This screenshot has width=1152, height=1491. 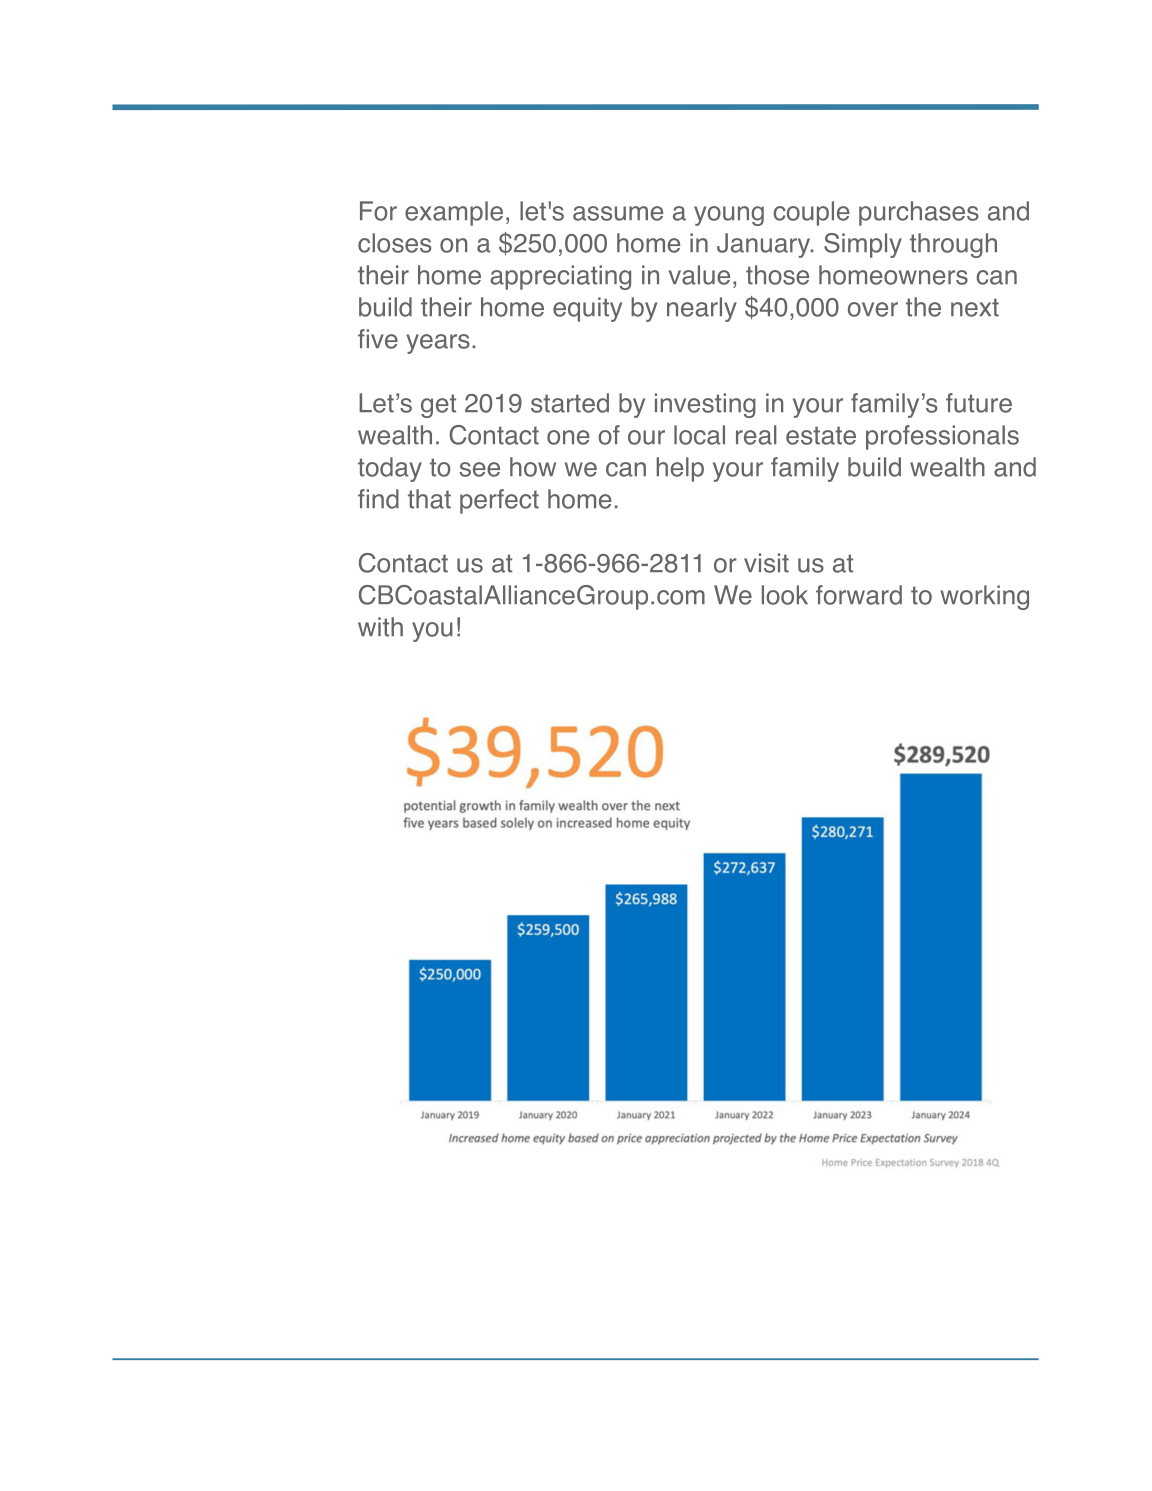 I want to click on purchases, so click(x=919, y=213).
